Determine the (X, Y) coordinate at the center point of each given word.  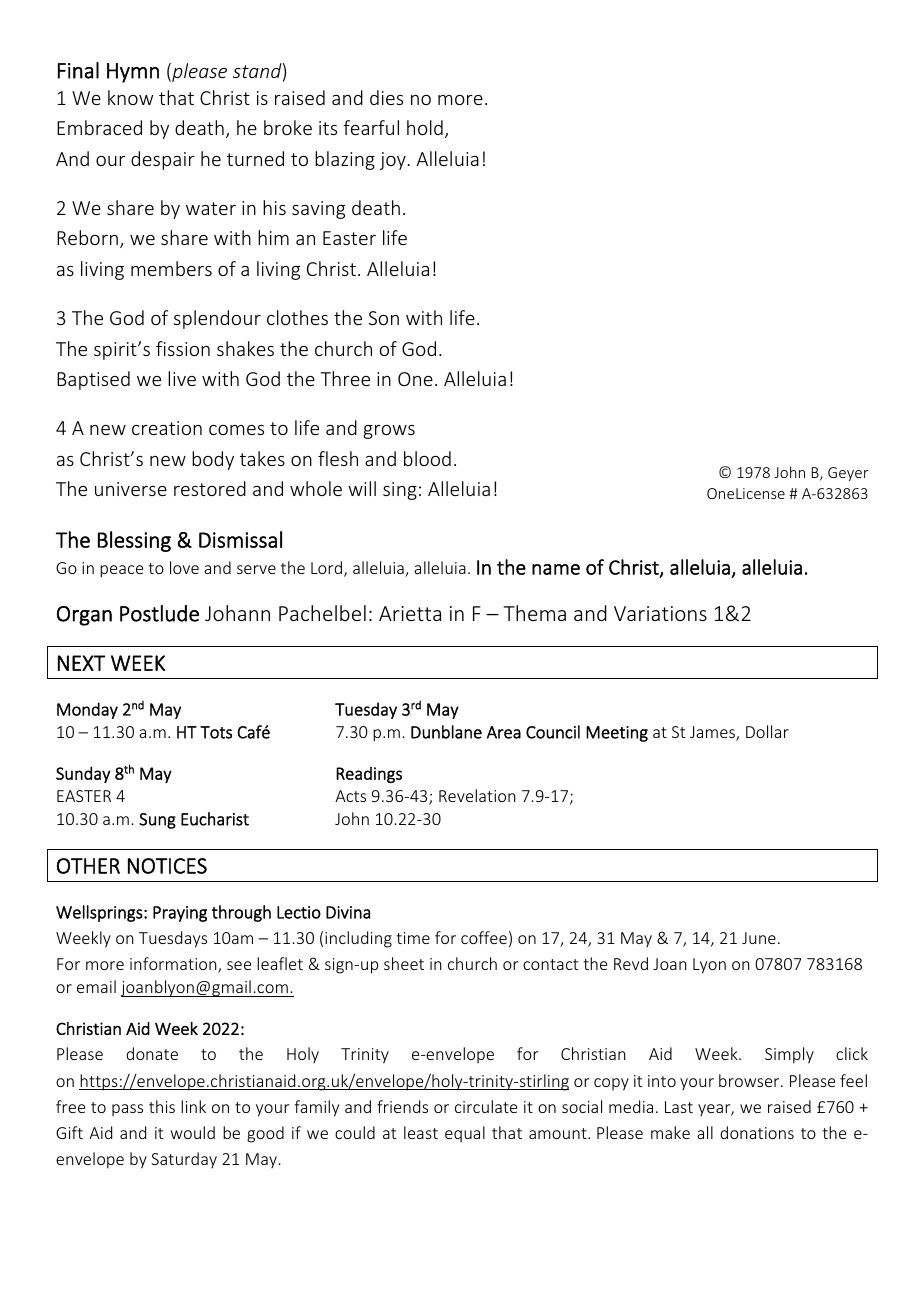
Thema (535, 613)
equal (465, 1134)
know (130, 97)
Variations (660, 613)
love (184, 567)
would (192, 1132)
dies (386, 97)
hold (425, 127)
